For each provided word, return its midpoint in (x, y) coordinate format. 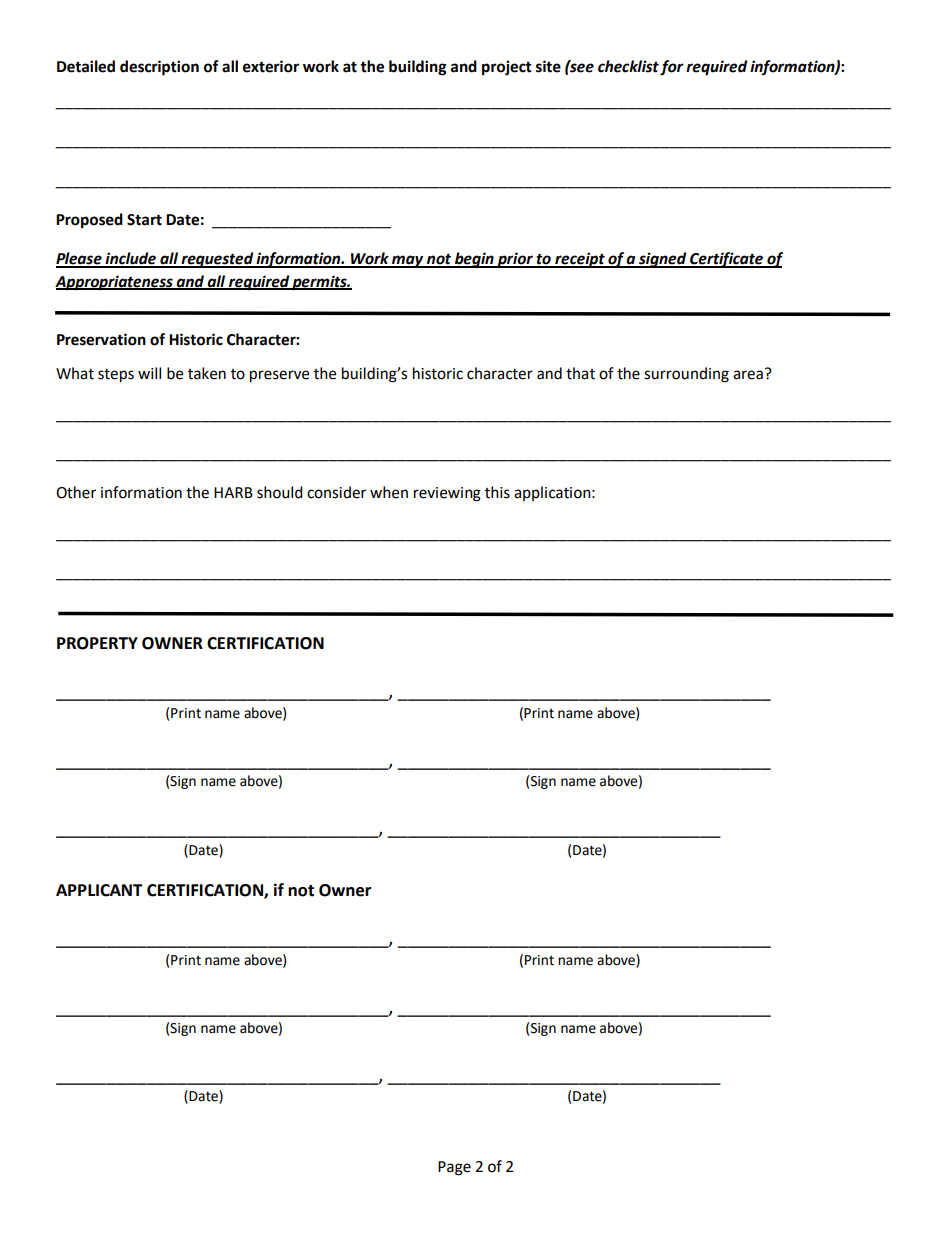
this (497, 492)
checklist (628, 66)
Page (454, 1168)
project (507, 68)
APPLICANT (99, 890)
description (159, 68)
